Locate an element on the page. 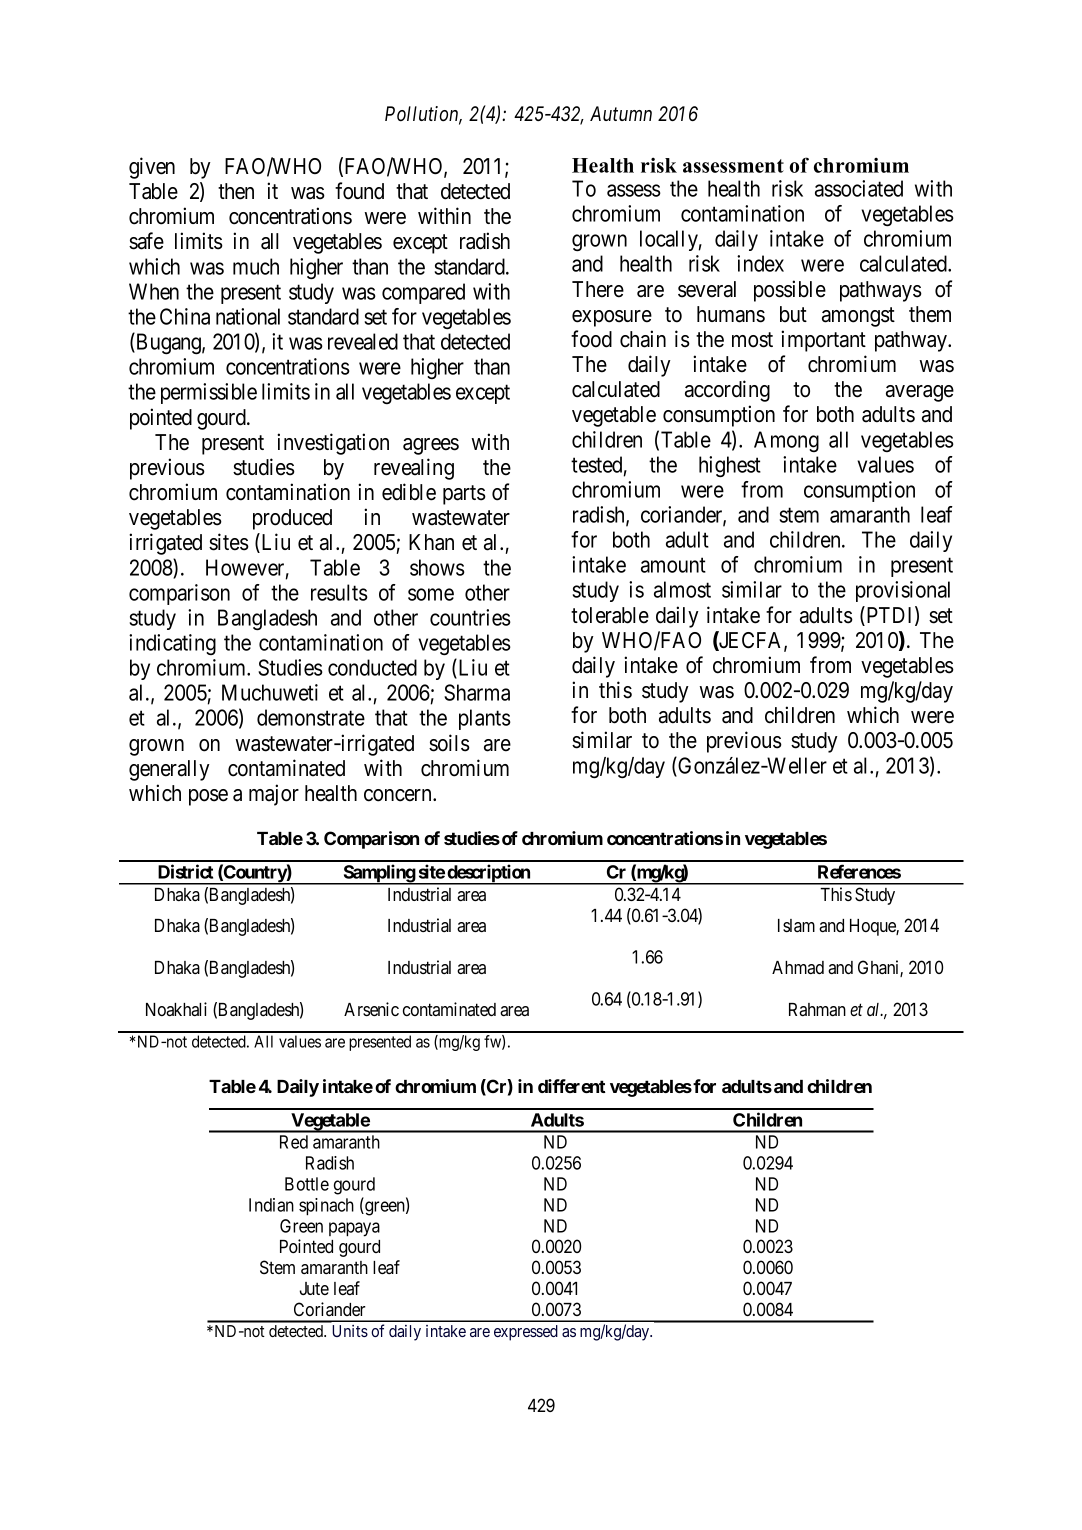  expressed is located at coordinates (526, 1333).
